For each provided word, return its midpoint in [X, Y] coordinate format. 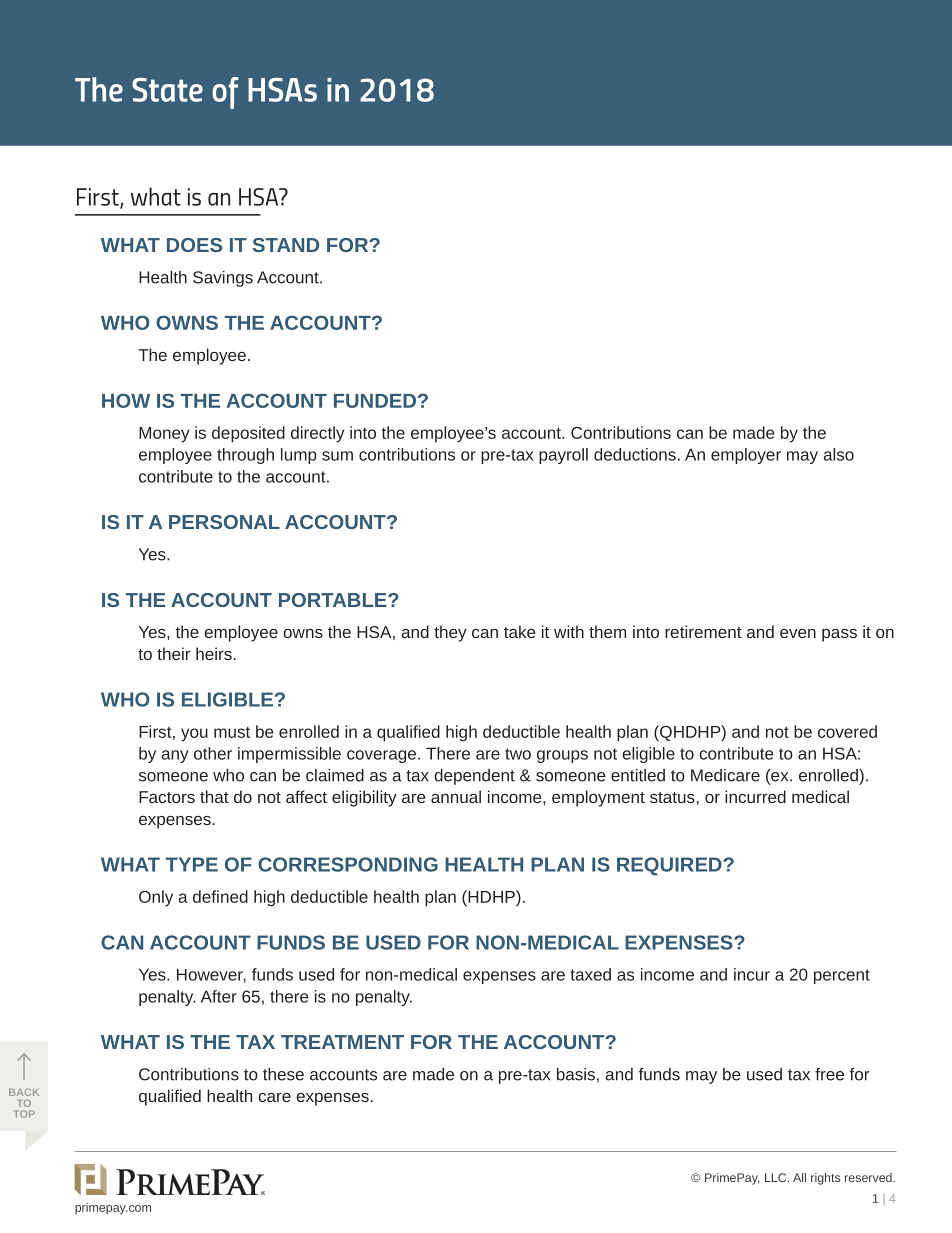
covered [847, 731]
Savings [223, 279]
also [839, 454]
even [798, 633]
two [518, 754]
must [232, 732]
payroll [563, 456]
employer [746, 456]
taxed [590, 974]
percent [842, 976]
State [167, 89]
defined [220, 896]
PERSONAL [224, 522]
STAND [286, 245]
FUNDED [375, 401]
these [283, 1074]
